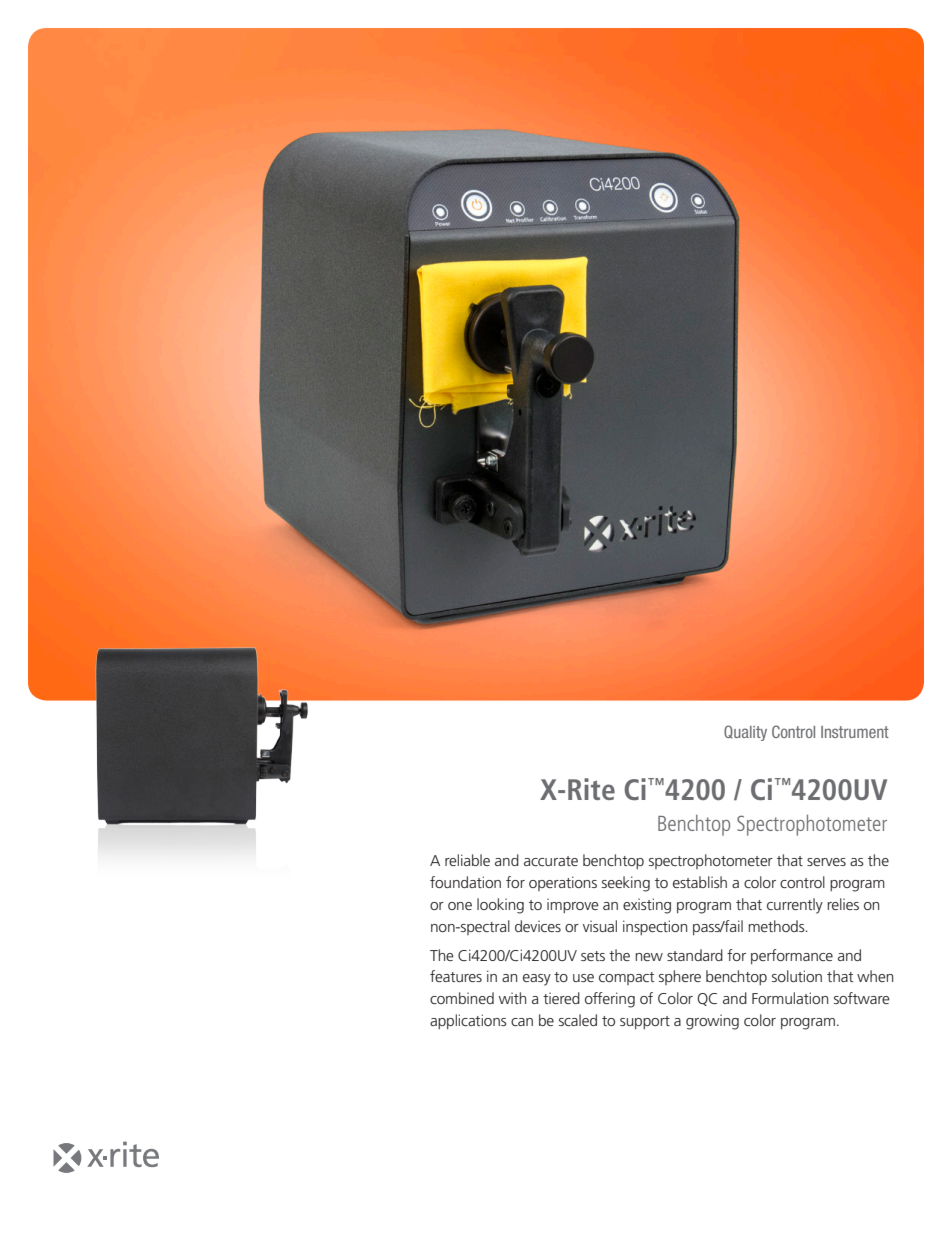 The image size is (952, 1233). I want to click on devices, so click(538, 926).
